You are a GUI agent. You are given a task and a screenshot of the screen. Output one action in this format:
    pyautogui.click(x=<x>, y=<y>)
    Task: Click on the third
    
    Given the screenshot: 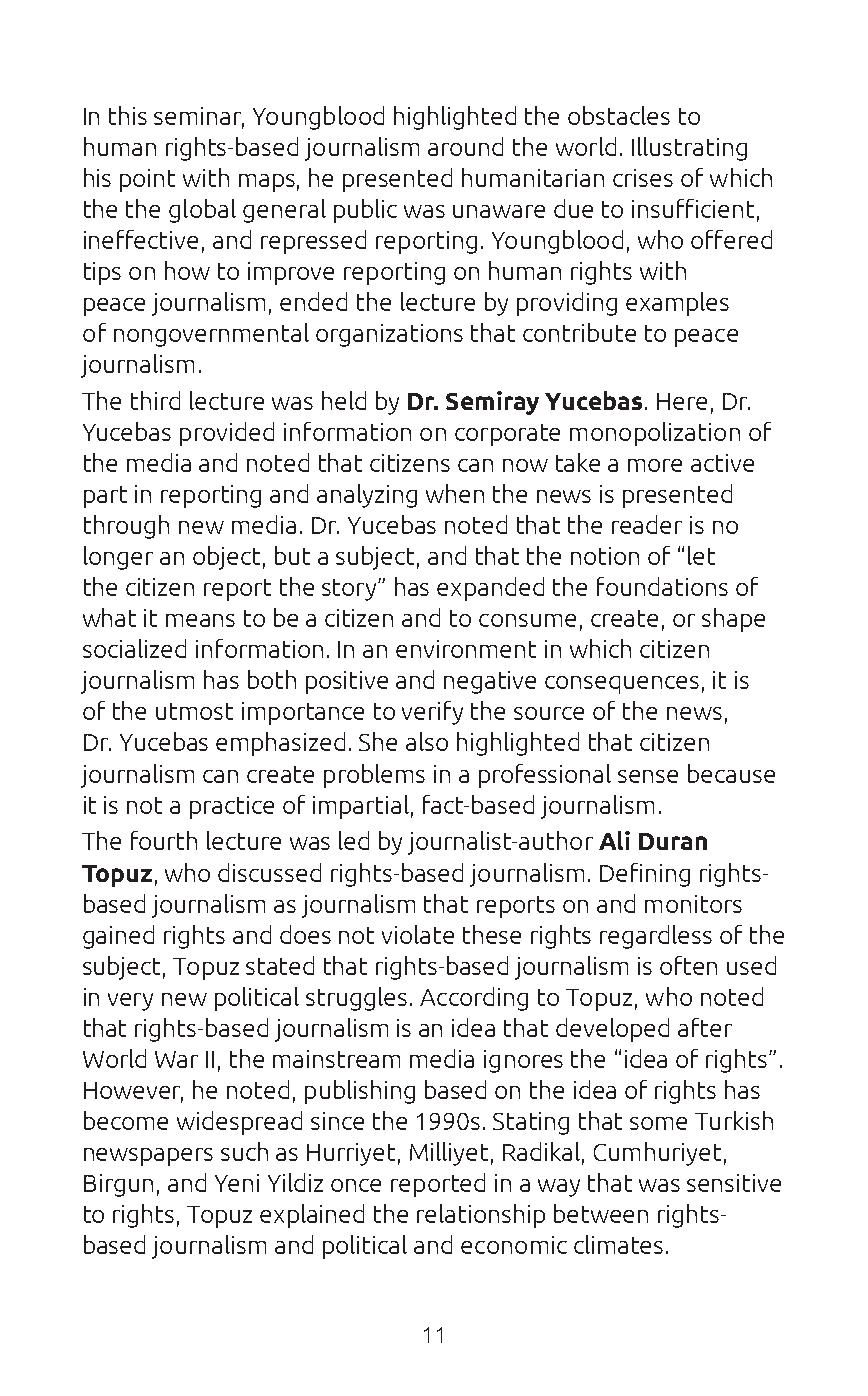 What is the action you would take?
    pyautogui.click(x=155, y=400)
